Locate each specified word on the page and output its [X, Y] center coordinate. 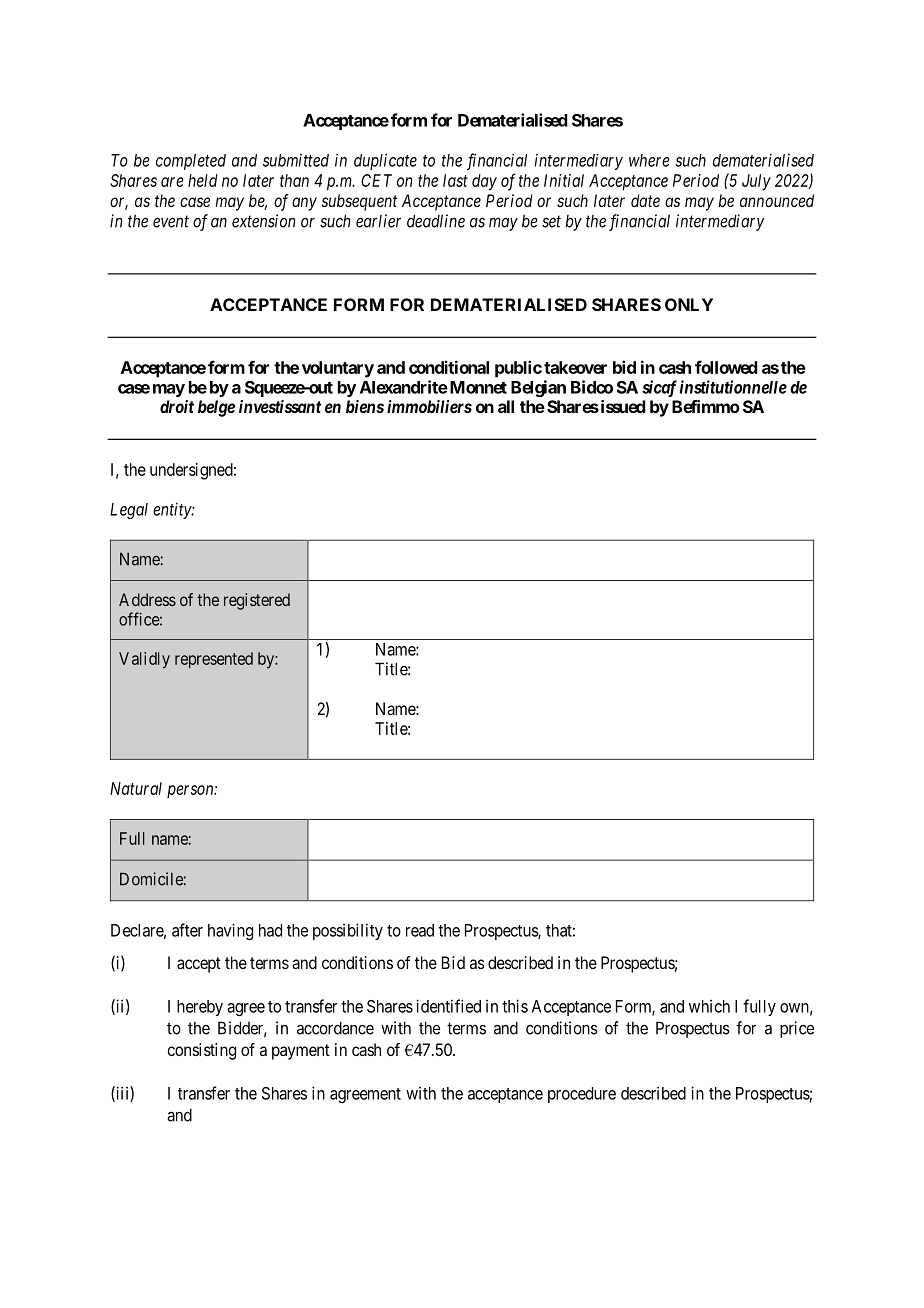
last [455, 180]
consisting [201, 1051]
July [756, 182]
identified [448, 1006]
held [203, 180]
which [709, 1006]
